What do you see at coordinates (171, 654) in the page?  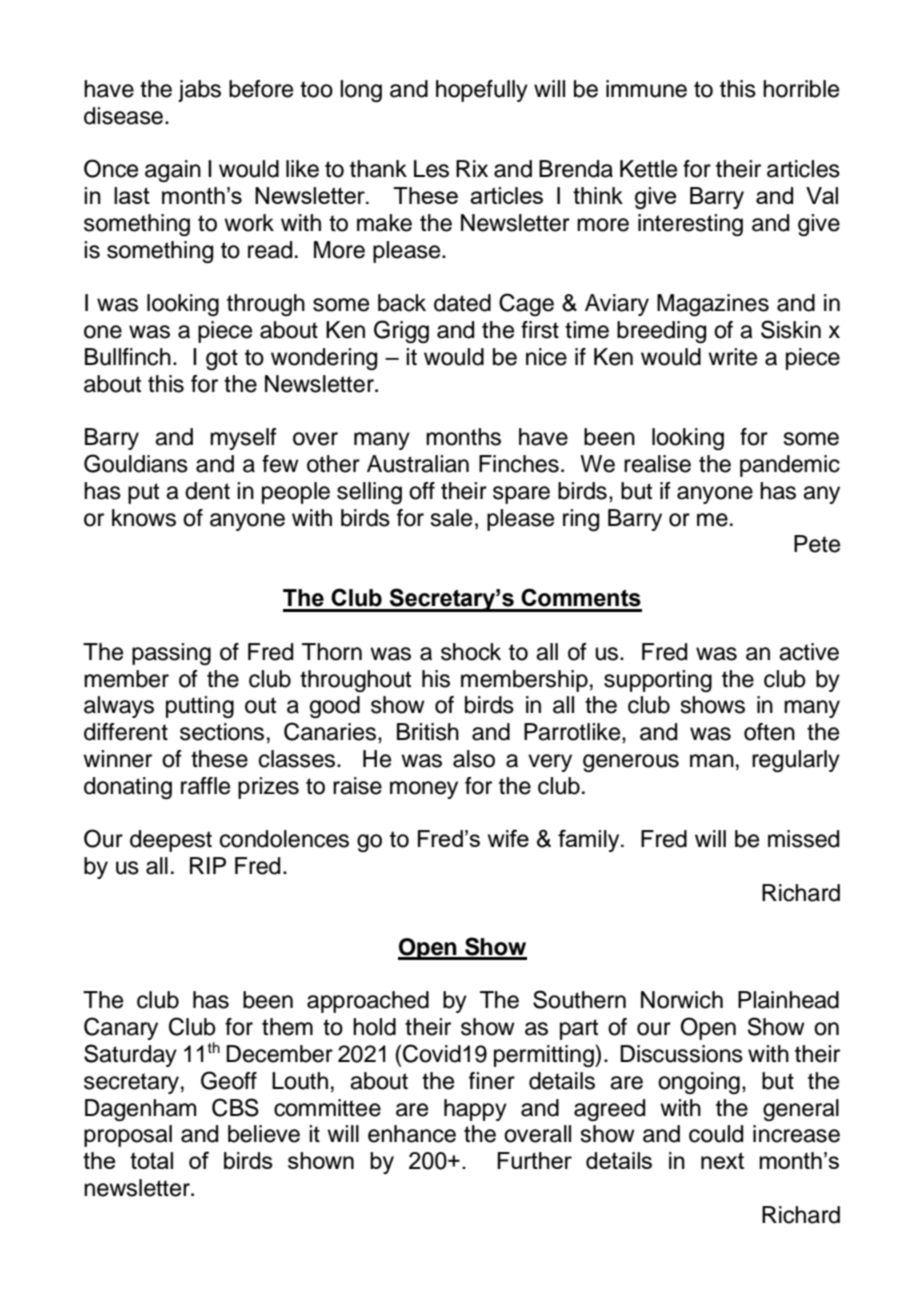 I see `passing` at bounding box center [171, 654].
